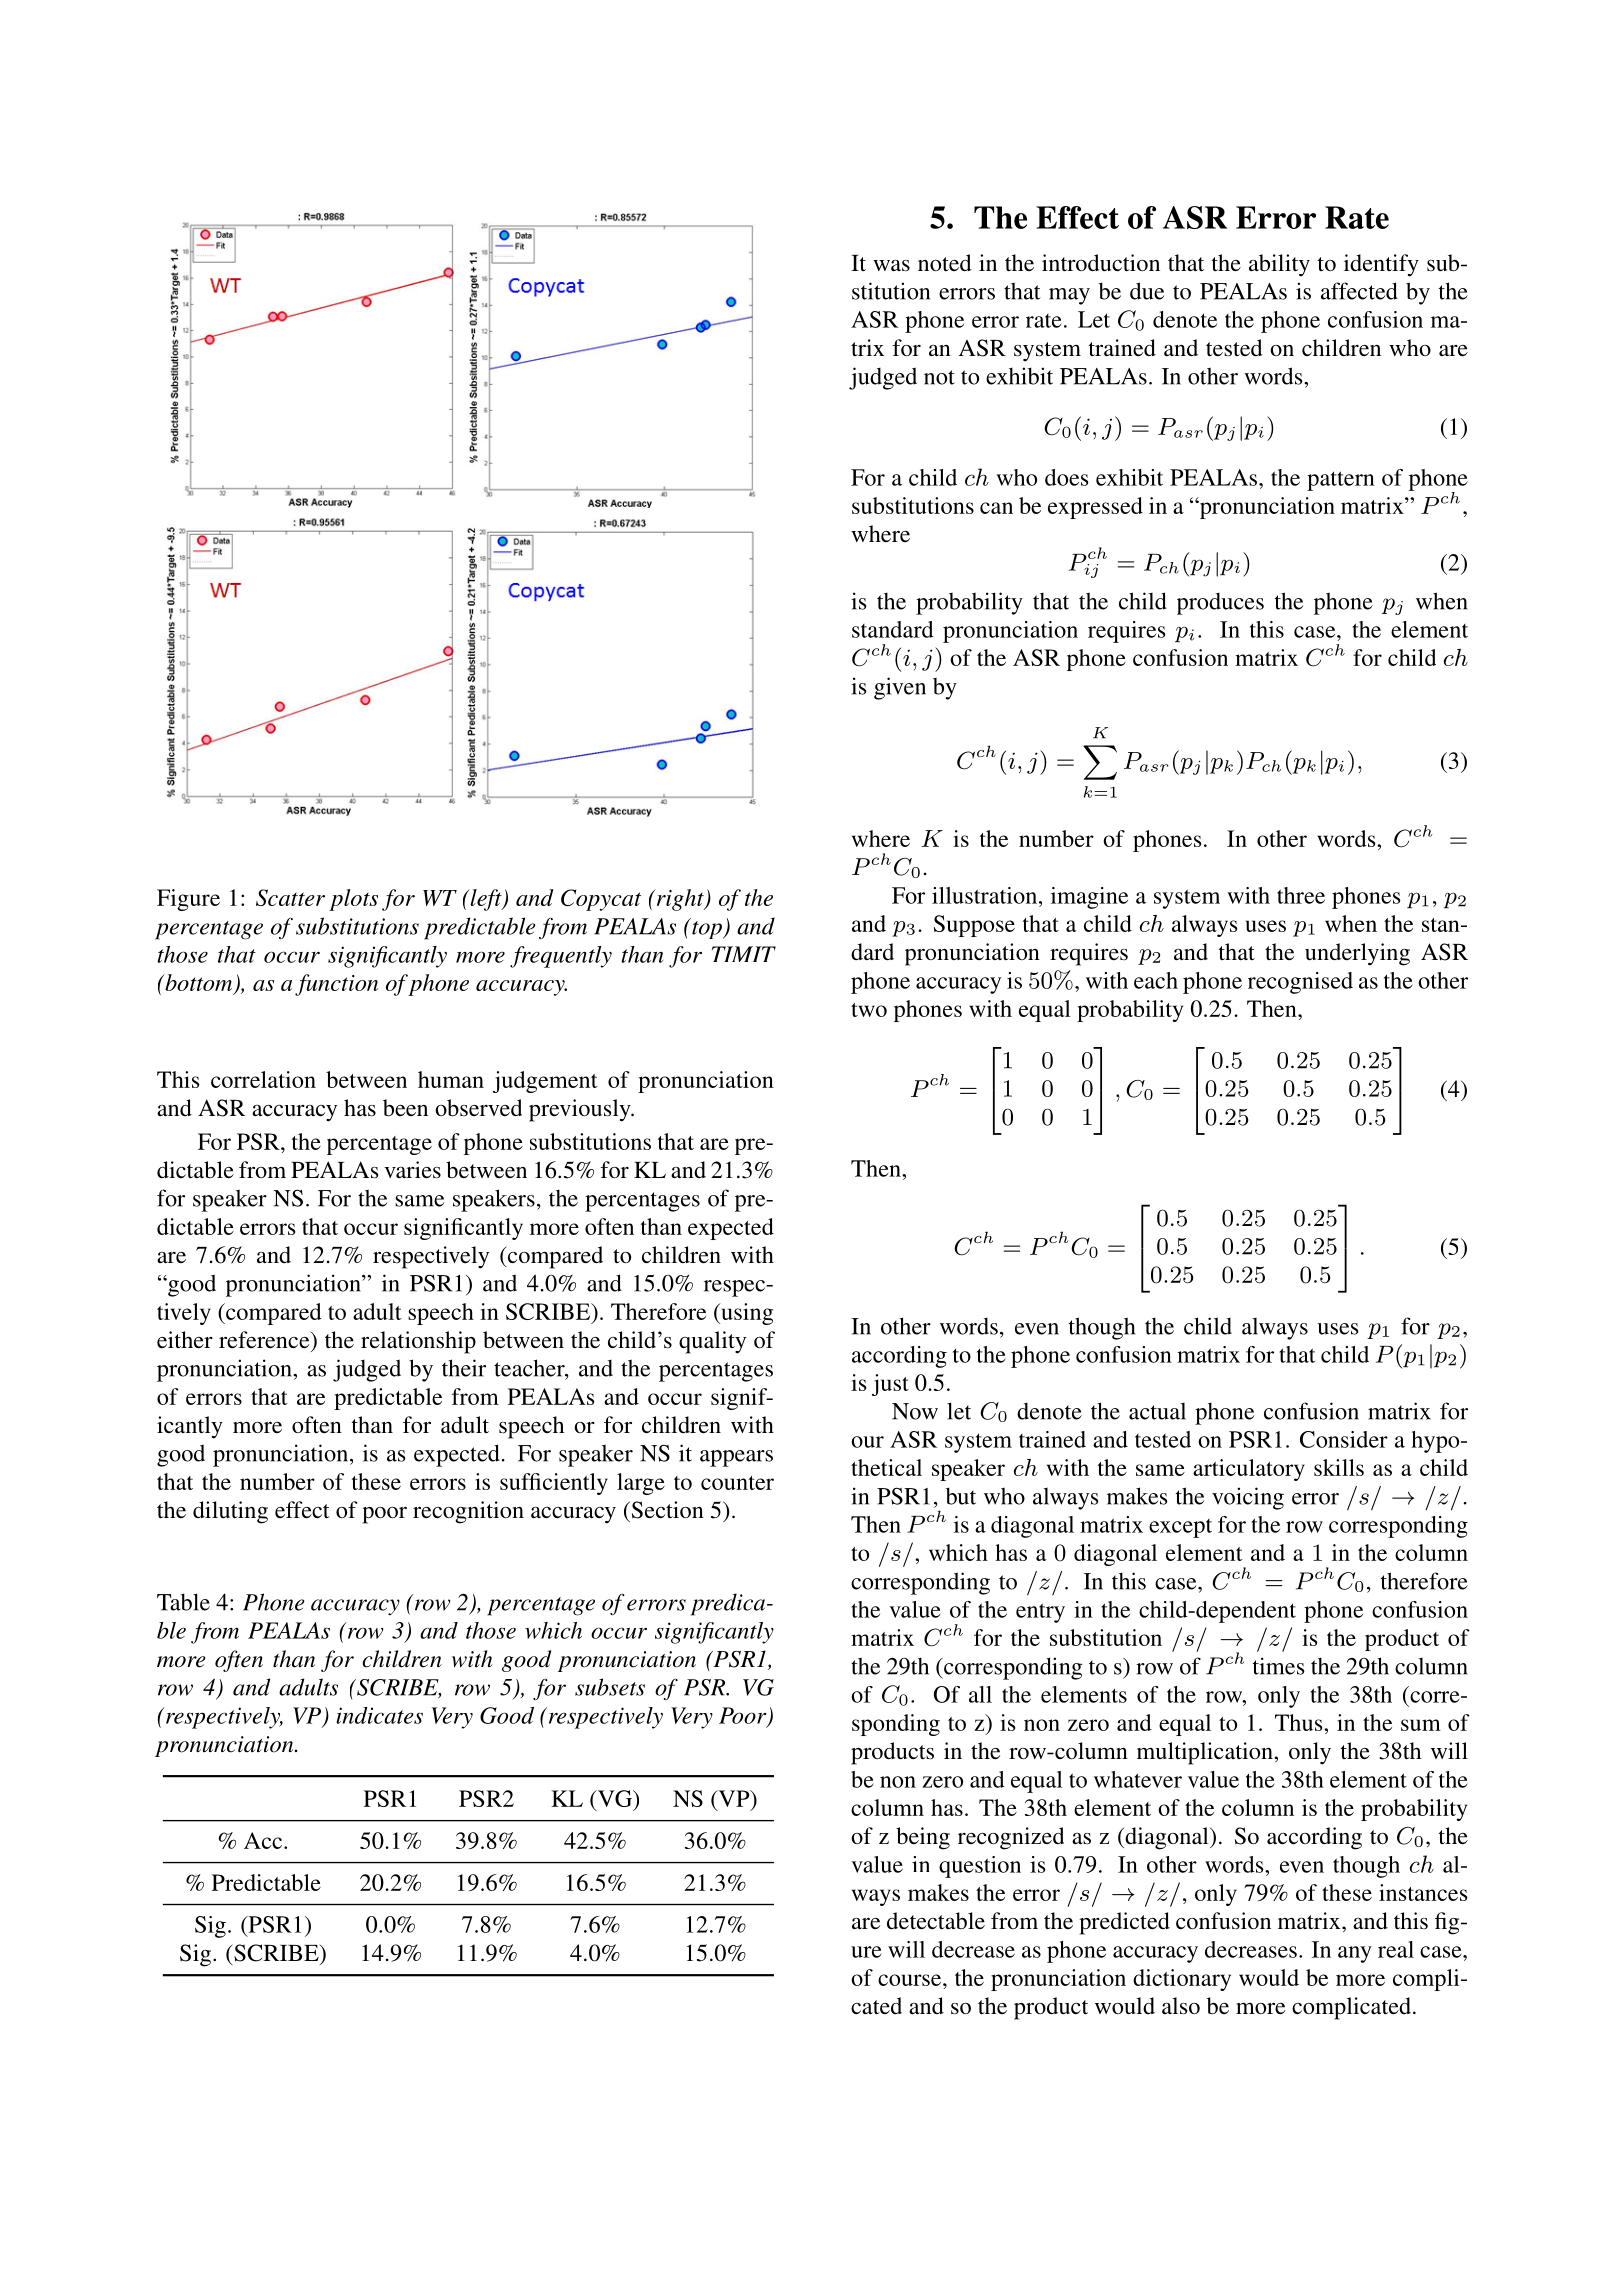 The width and height of the screenshot is (1620, 2291). I want to click on indicates, so click(379, 1715).
